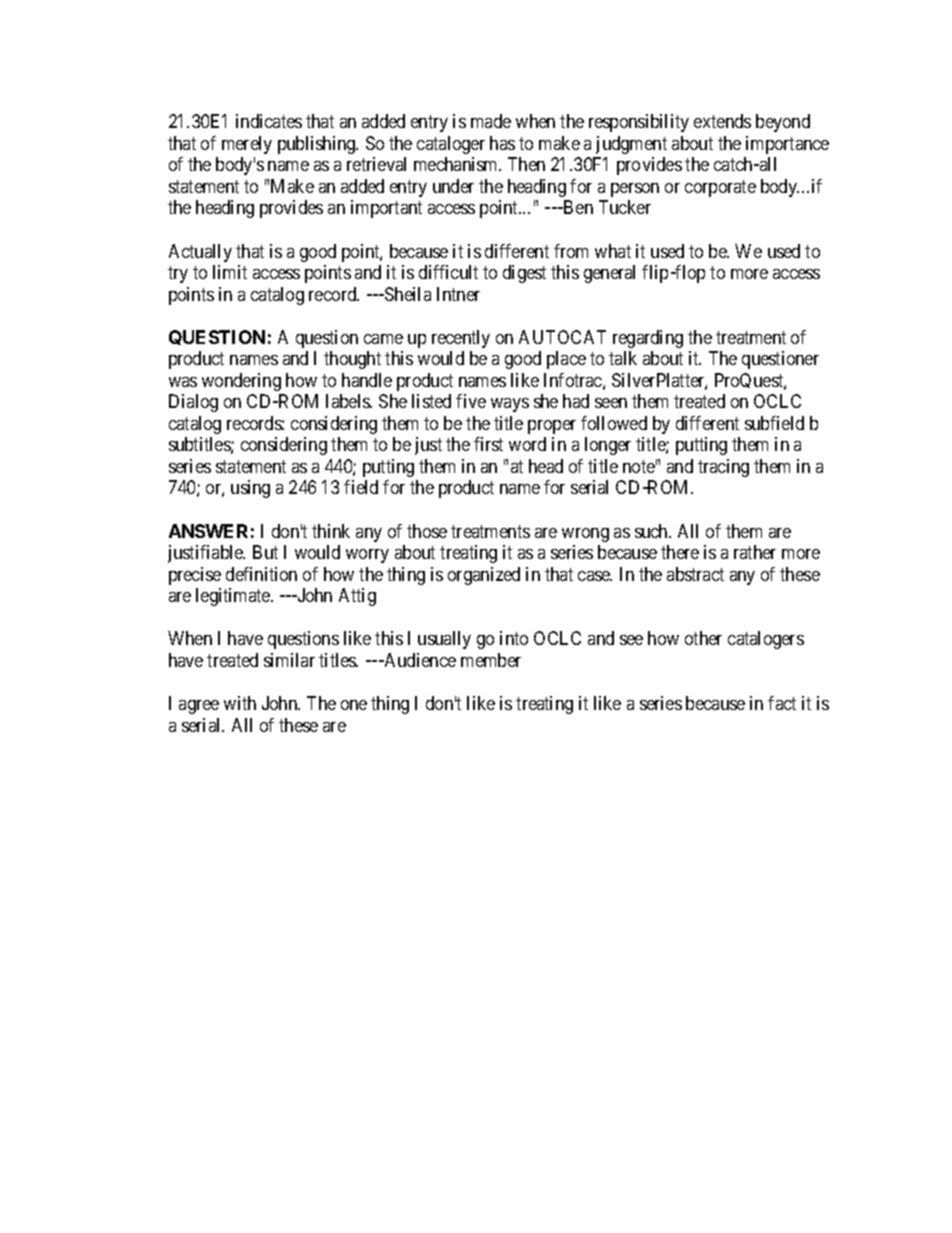 The image size is (952, 1233). What do you see at coordinates (648, 339) in the document?
I see `regarding` at bounding box center [648, 339].
